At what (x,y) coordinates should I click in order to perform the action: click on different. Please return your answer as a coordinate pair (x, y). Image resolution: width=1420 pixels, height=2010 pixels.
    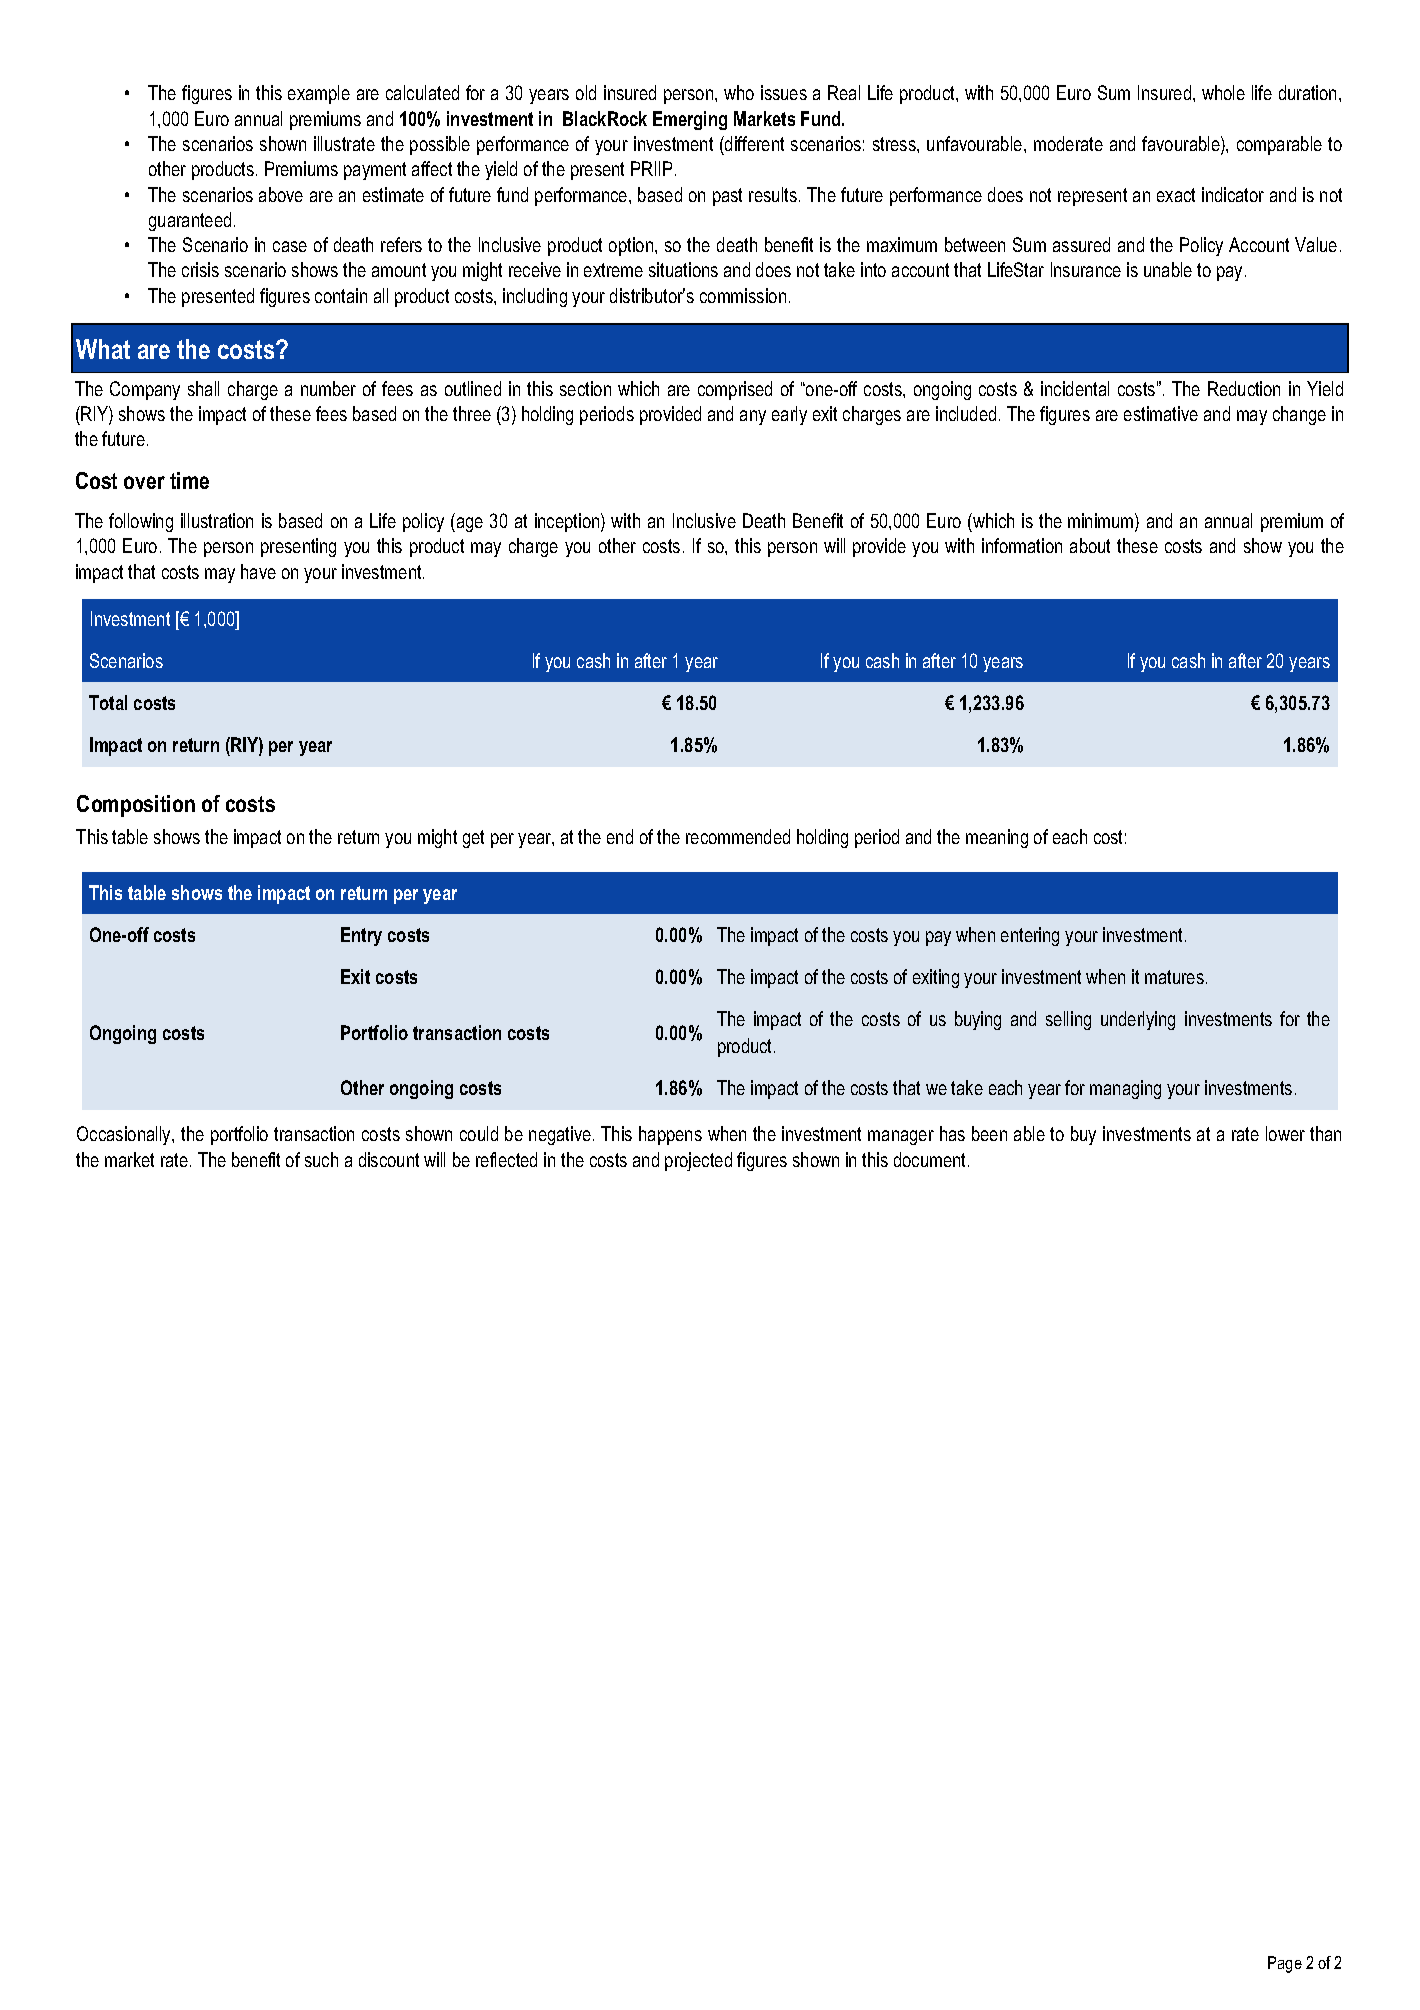
    Looking at the image, I should click on (753, 143).
